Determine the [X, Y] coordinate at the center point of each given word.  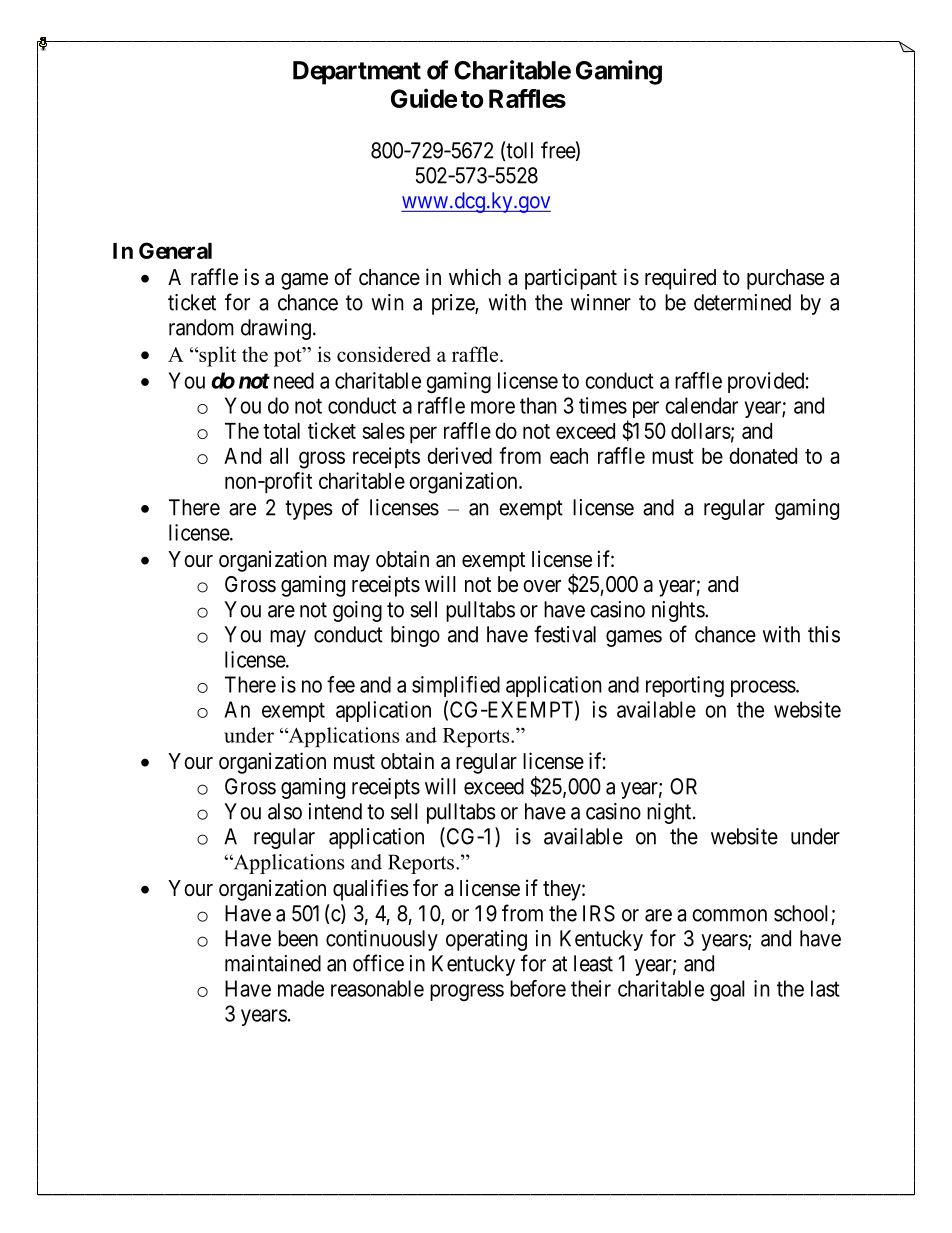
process [763, 688]
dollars [701, 431]
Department [357, 73]
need [294, 380]
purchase [785, 279]
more [493, 407]
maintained [273, 963]
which [475, 277]
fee [341, 684]
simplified [456, 686]
